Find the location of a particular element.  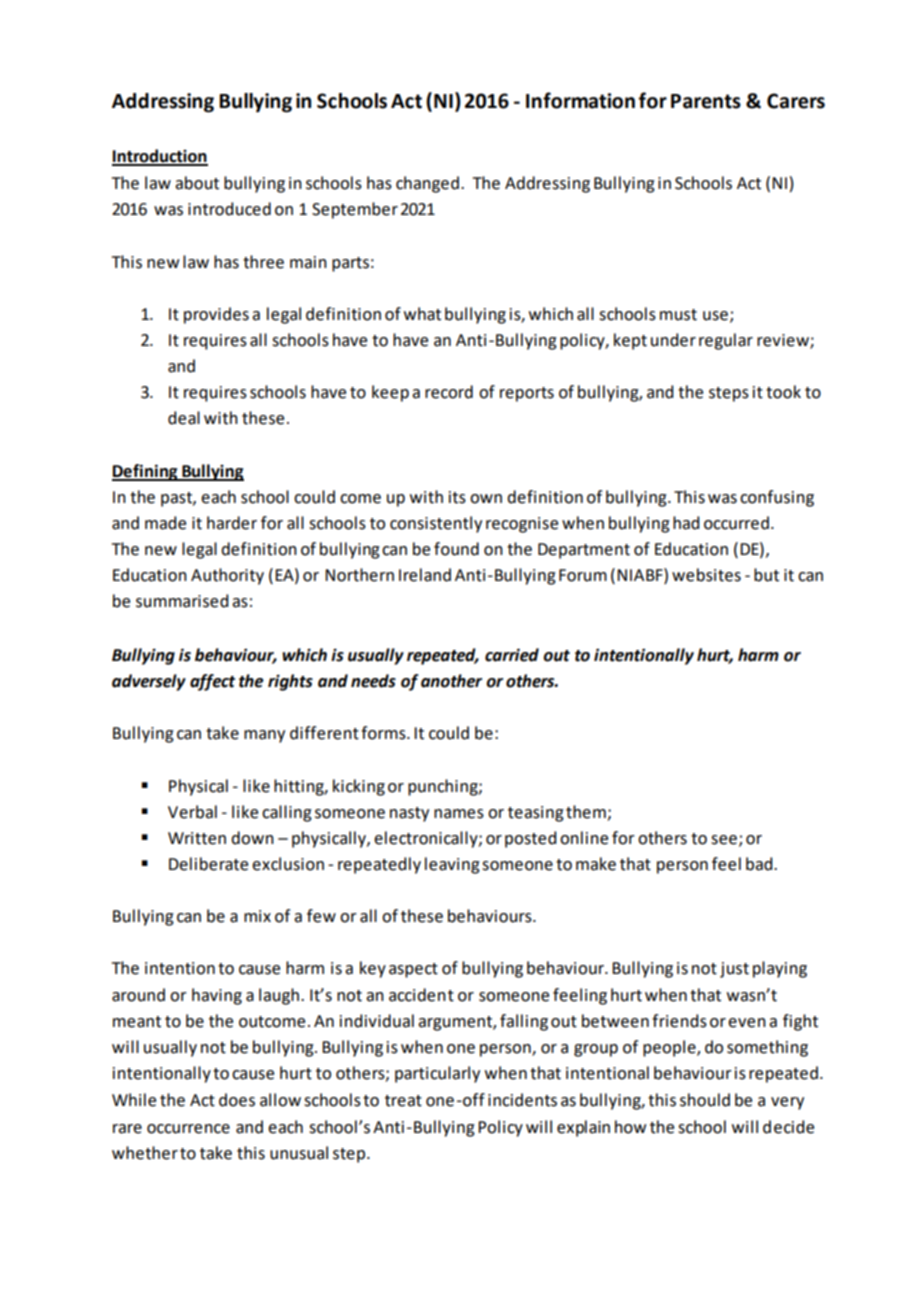

occurrence is located at coordinates (188, 1129).
